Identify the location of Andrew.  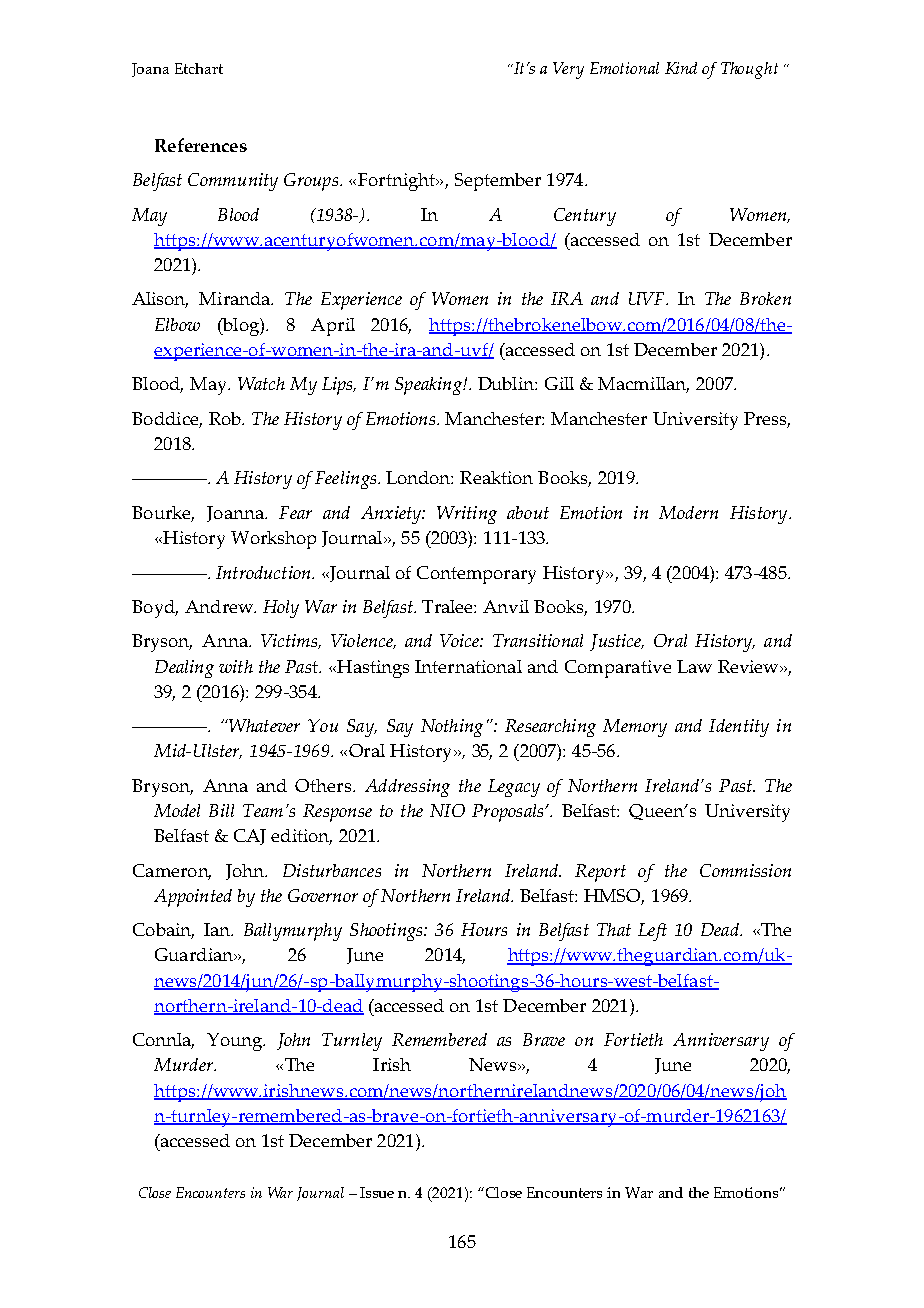
(220, 606).
